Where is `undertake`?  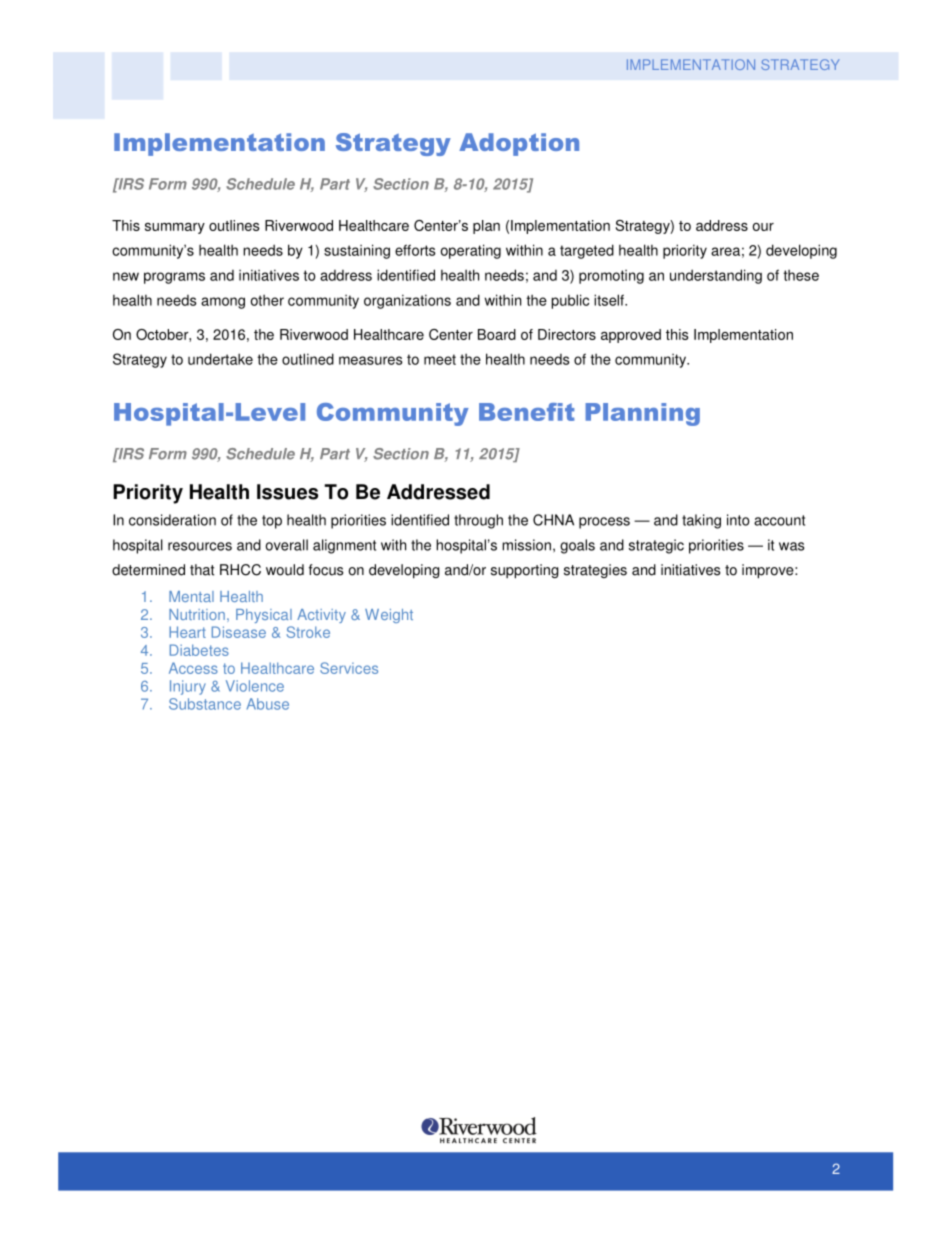
undertake is located at coordinates (220, 359).
